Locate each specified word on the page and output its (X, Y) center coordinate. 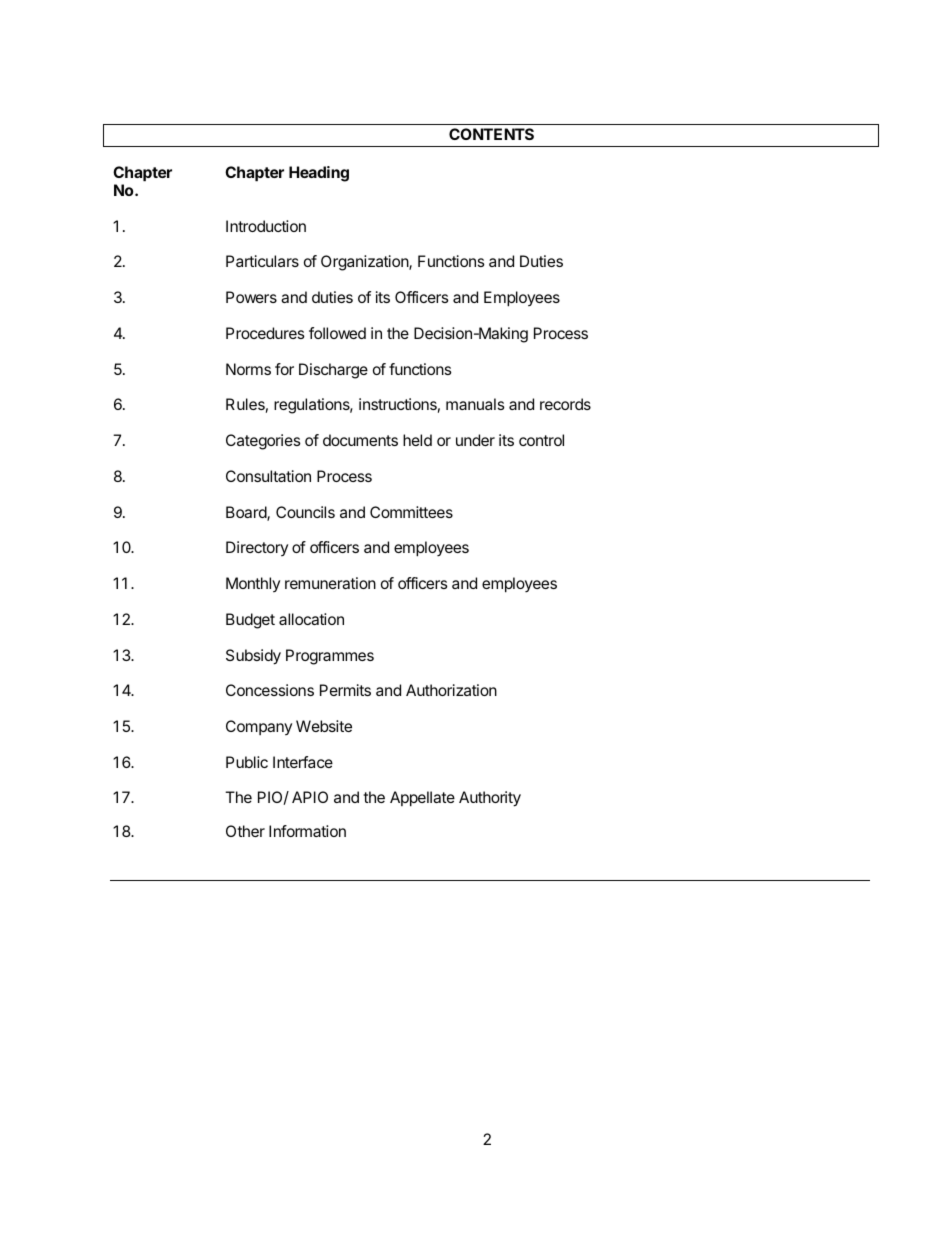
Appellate (422, 799)
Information (307, 831)
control (541, 440)
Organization (365, 263)
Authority (490, 799)
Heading (319, 174)
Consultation (268, 476)
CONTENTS (491, 134)
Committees (411, 512)
